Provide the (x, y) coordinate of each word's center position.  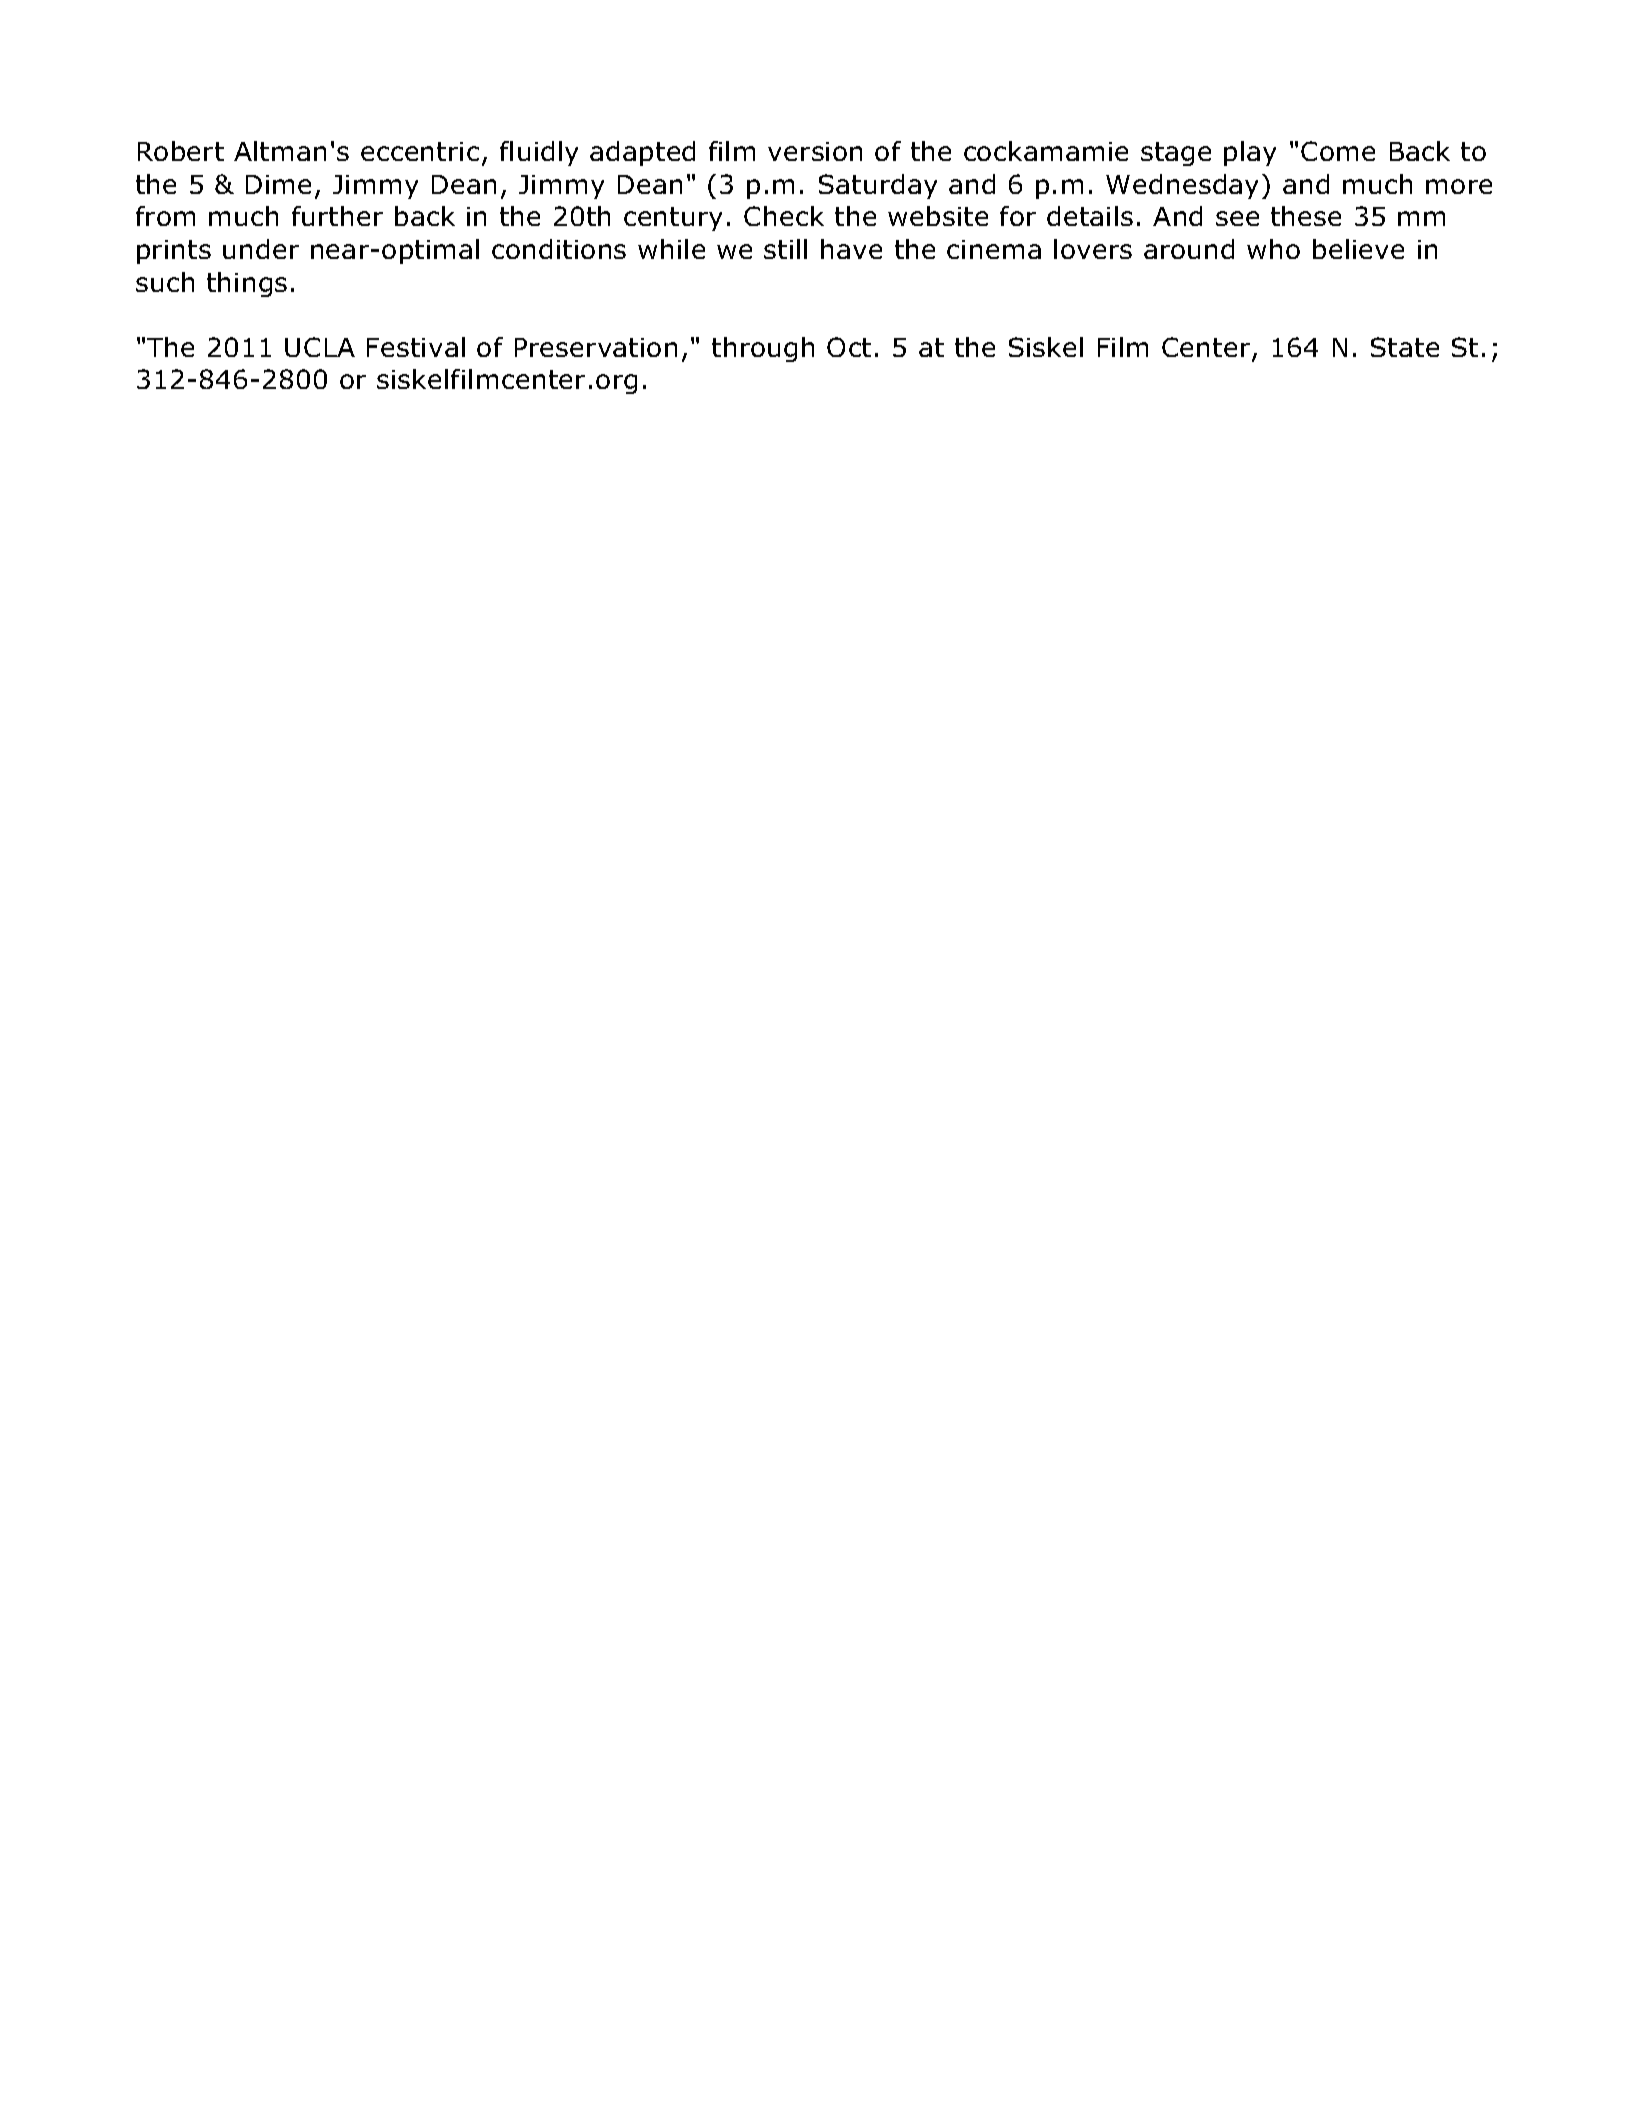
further (337, 216)
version (815, 151)
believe (1358, 249)
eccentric (420, 151)
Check (784, 216)
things (247, 284)
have (851, 249)
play (1250, 153)
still (785, 249)
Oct (849, 347)
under (261, 249)
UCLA (320, 347)
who (1273, 249)
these (1306, 216)
